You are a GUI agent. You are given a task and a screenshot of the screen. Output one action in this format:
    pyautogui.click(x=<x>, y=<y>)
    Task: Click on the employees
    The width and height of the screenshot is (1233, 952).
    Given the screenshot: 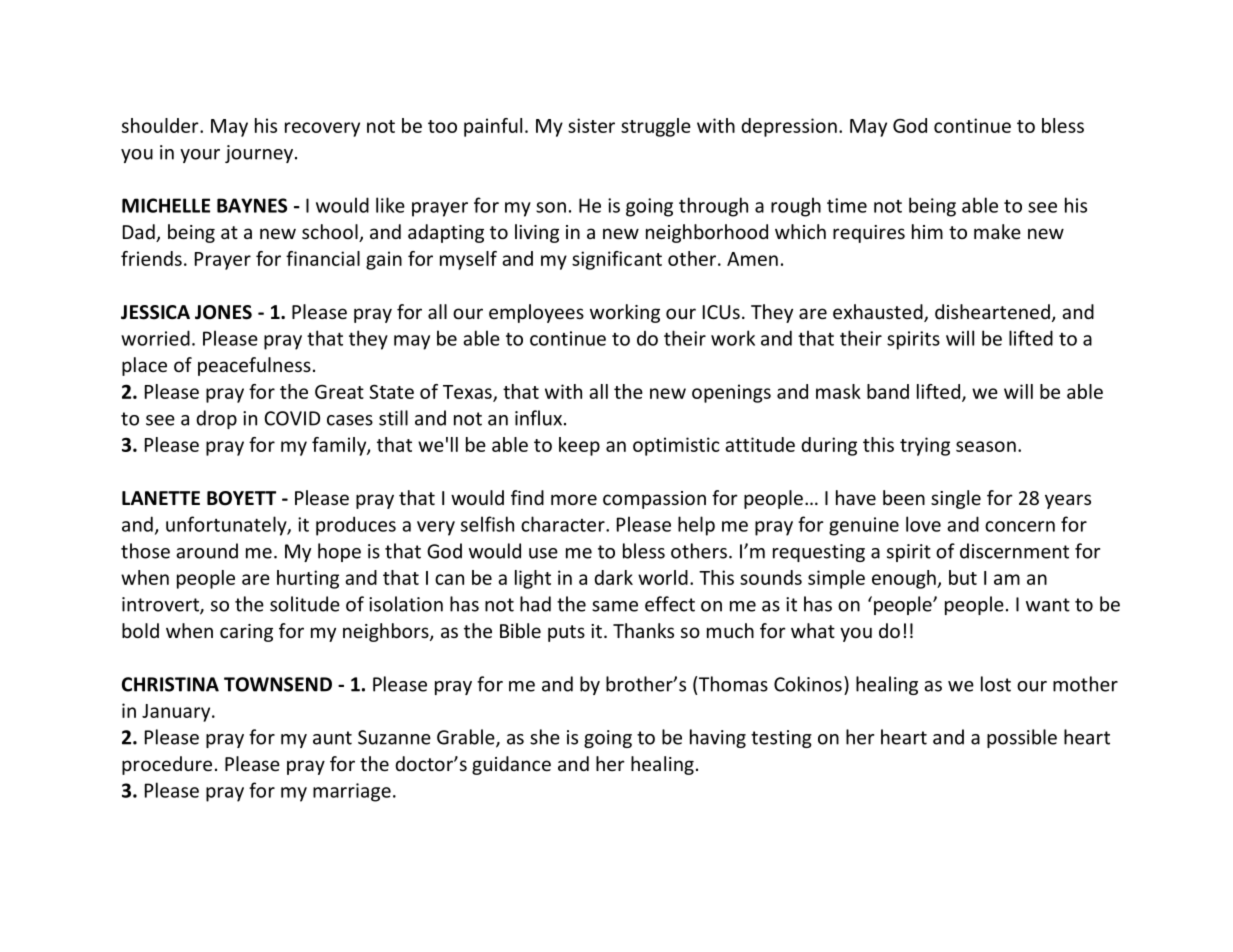 What is the action you would take?
    pyautogui.click(x=536, y=313)
